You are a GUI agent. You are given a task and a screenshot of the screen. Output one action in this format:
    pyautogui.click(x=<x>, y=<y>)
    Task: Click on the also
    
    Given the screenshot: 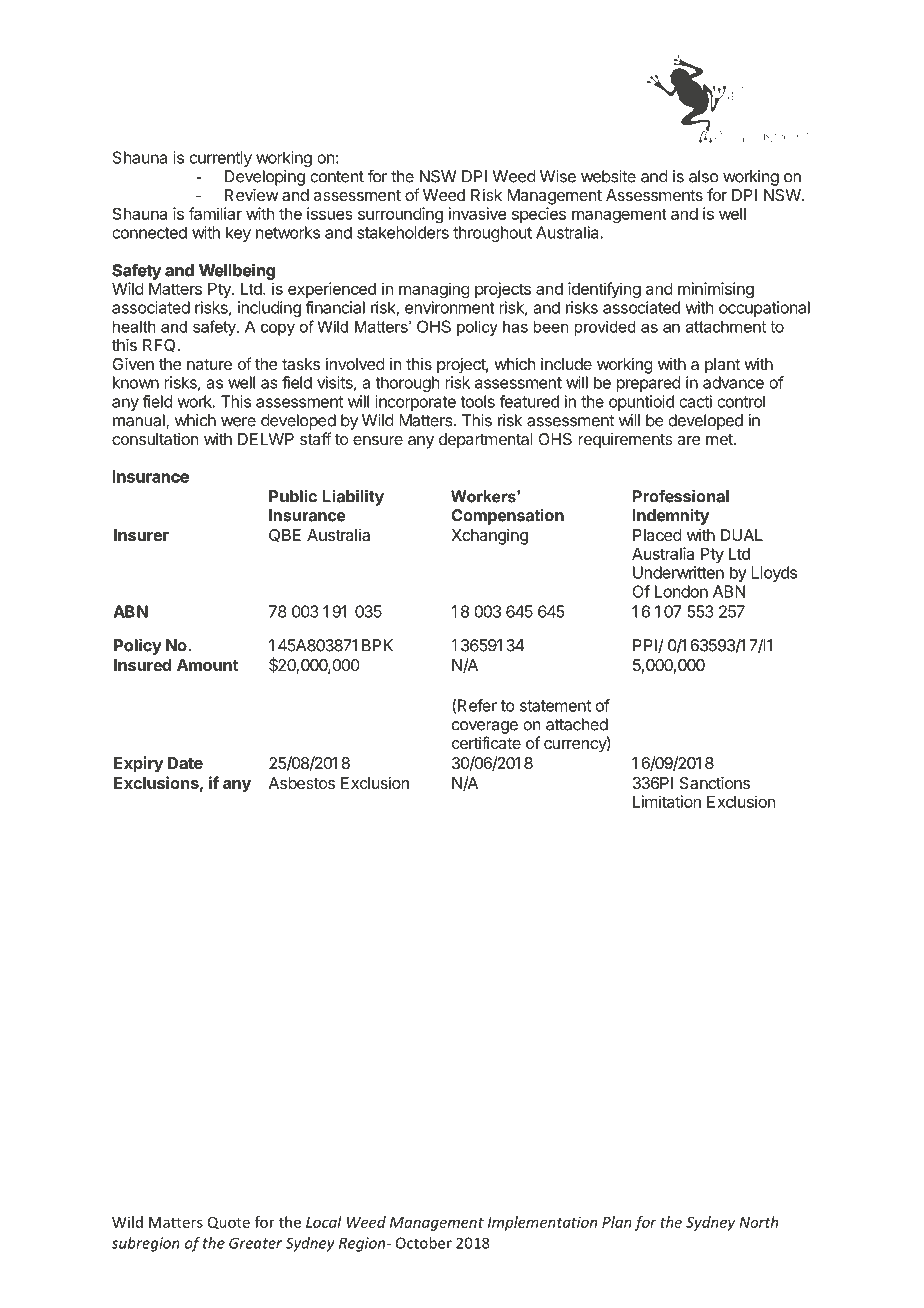 What is the action you would take?
    pyautogui.click(x=704, y=176)
